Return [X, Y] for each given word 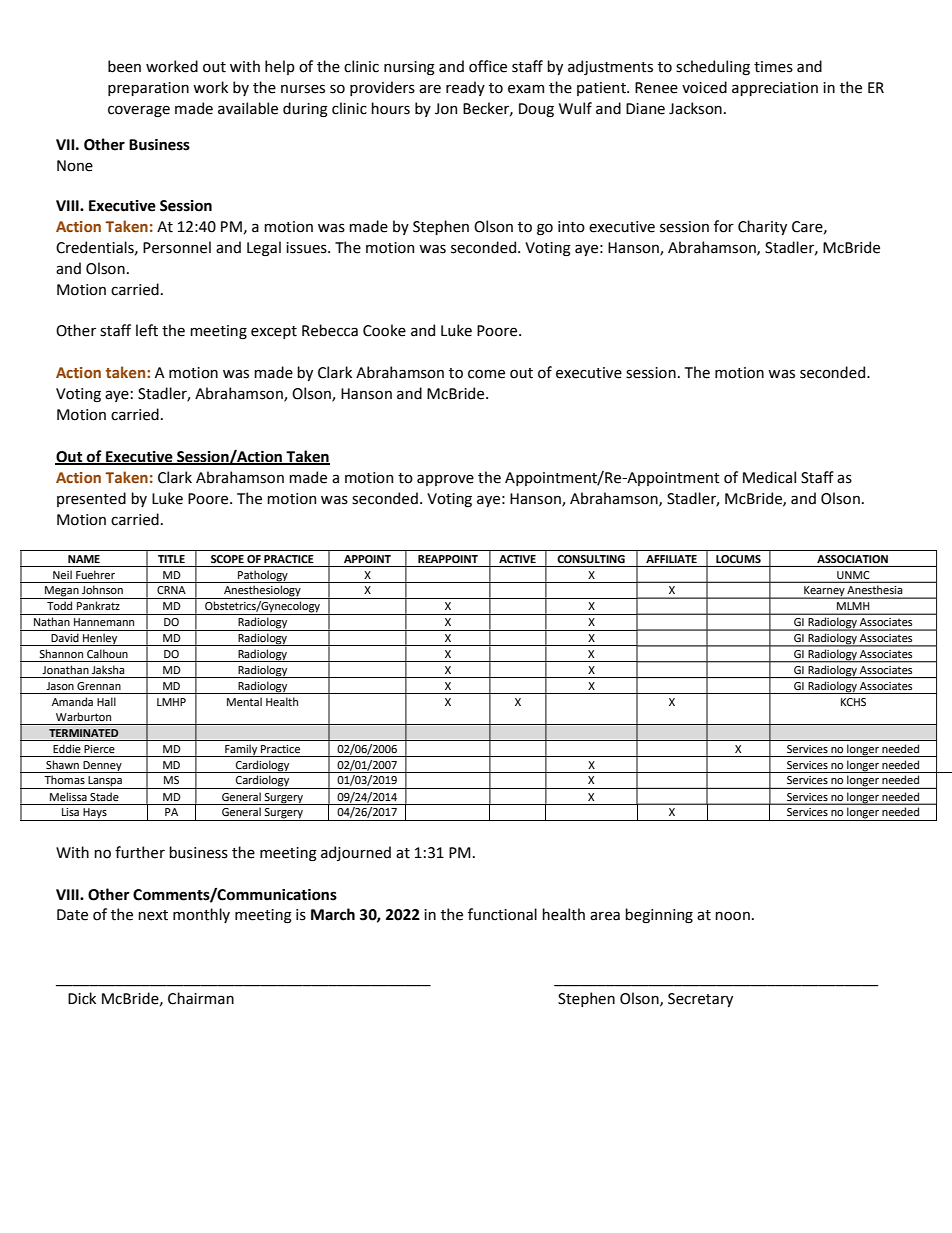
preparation [148, 89]
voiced [704, 87]
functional [502, 914]
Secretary [700, 1000]
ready [465, 88]
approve [445, 480]
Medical [769, 477]
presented [91, 499]
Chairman [201, 998]
